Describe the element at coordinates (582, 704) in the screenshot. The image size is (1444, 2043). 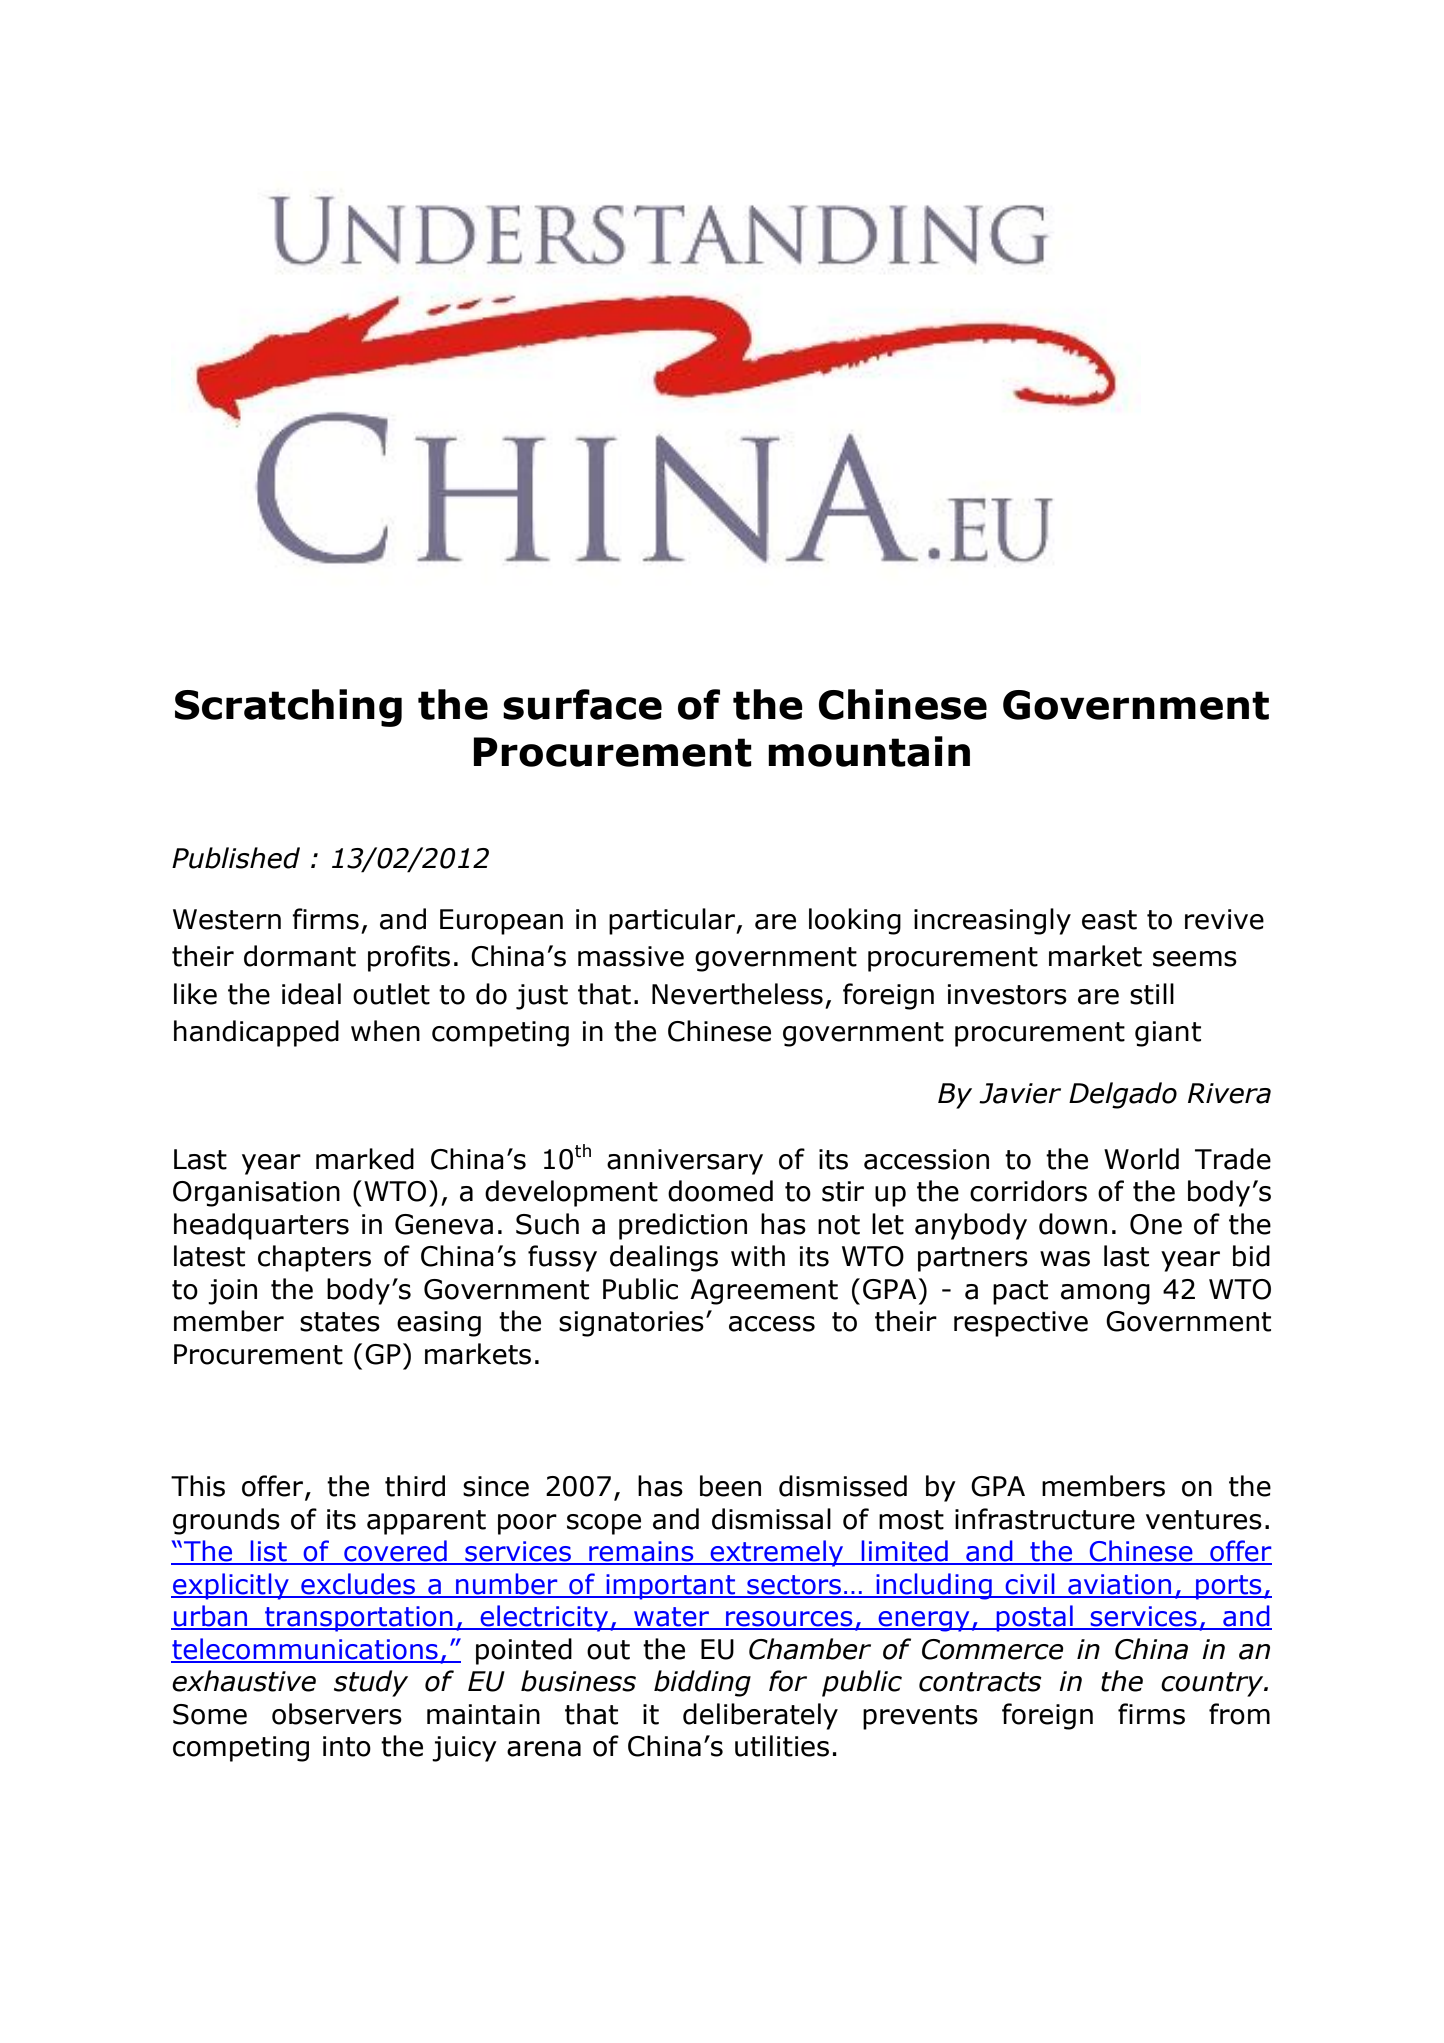
I see `surface` at that location.
